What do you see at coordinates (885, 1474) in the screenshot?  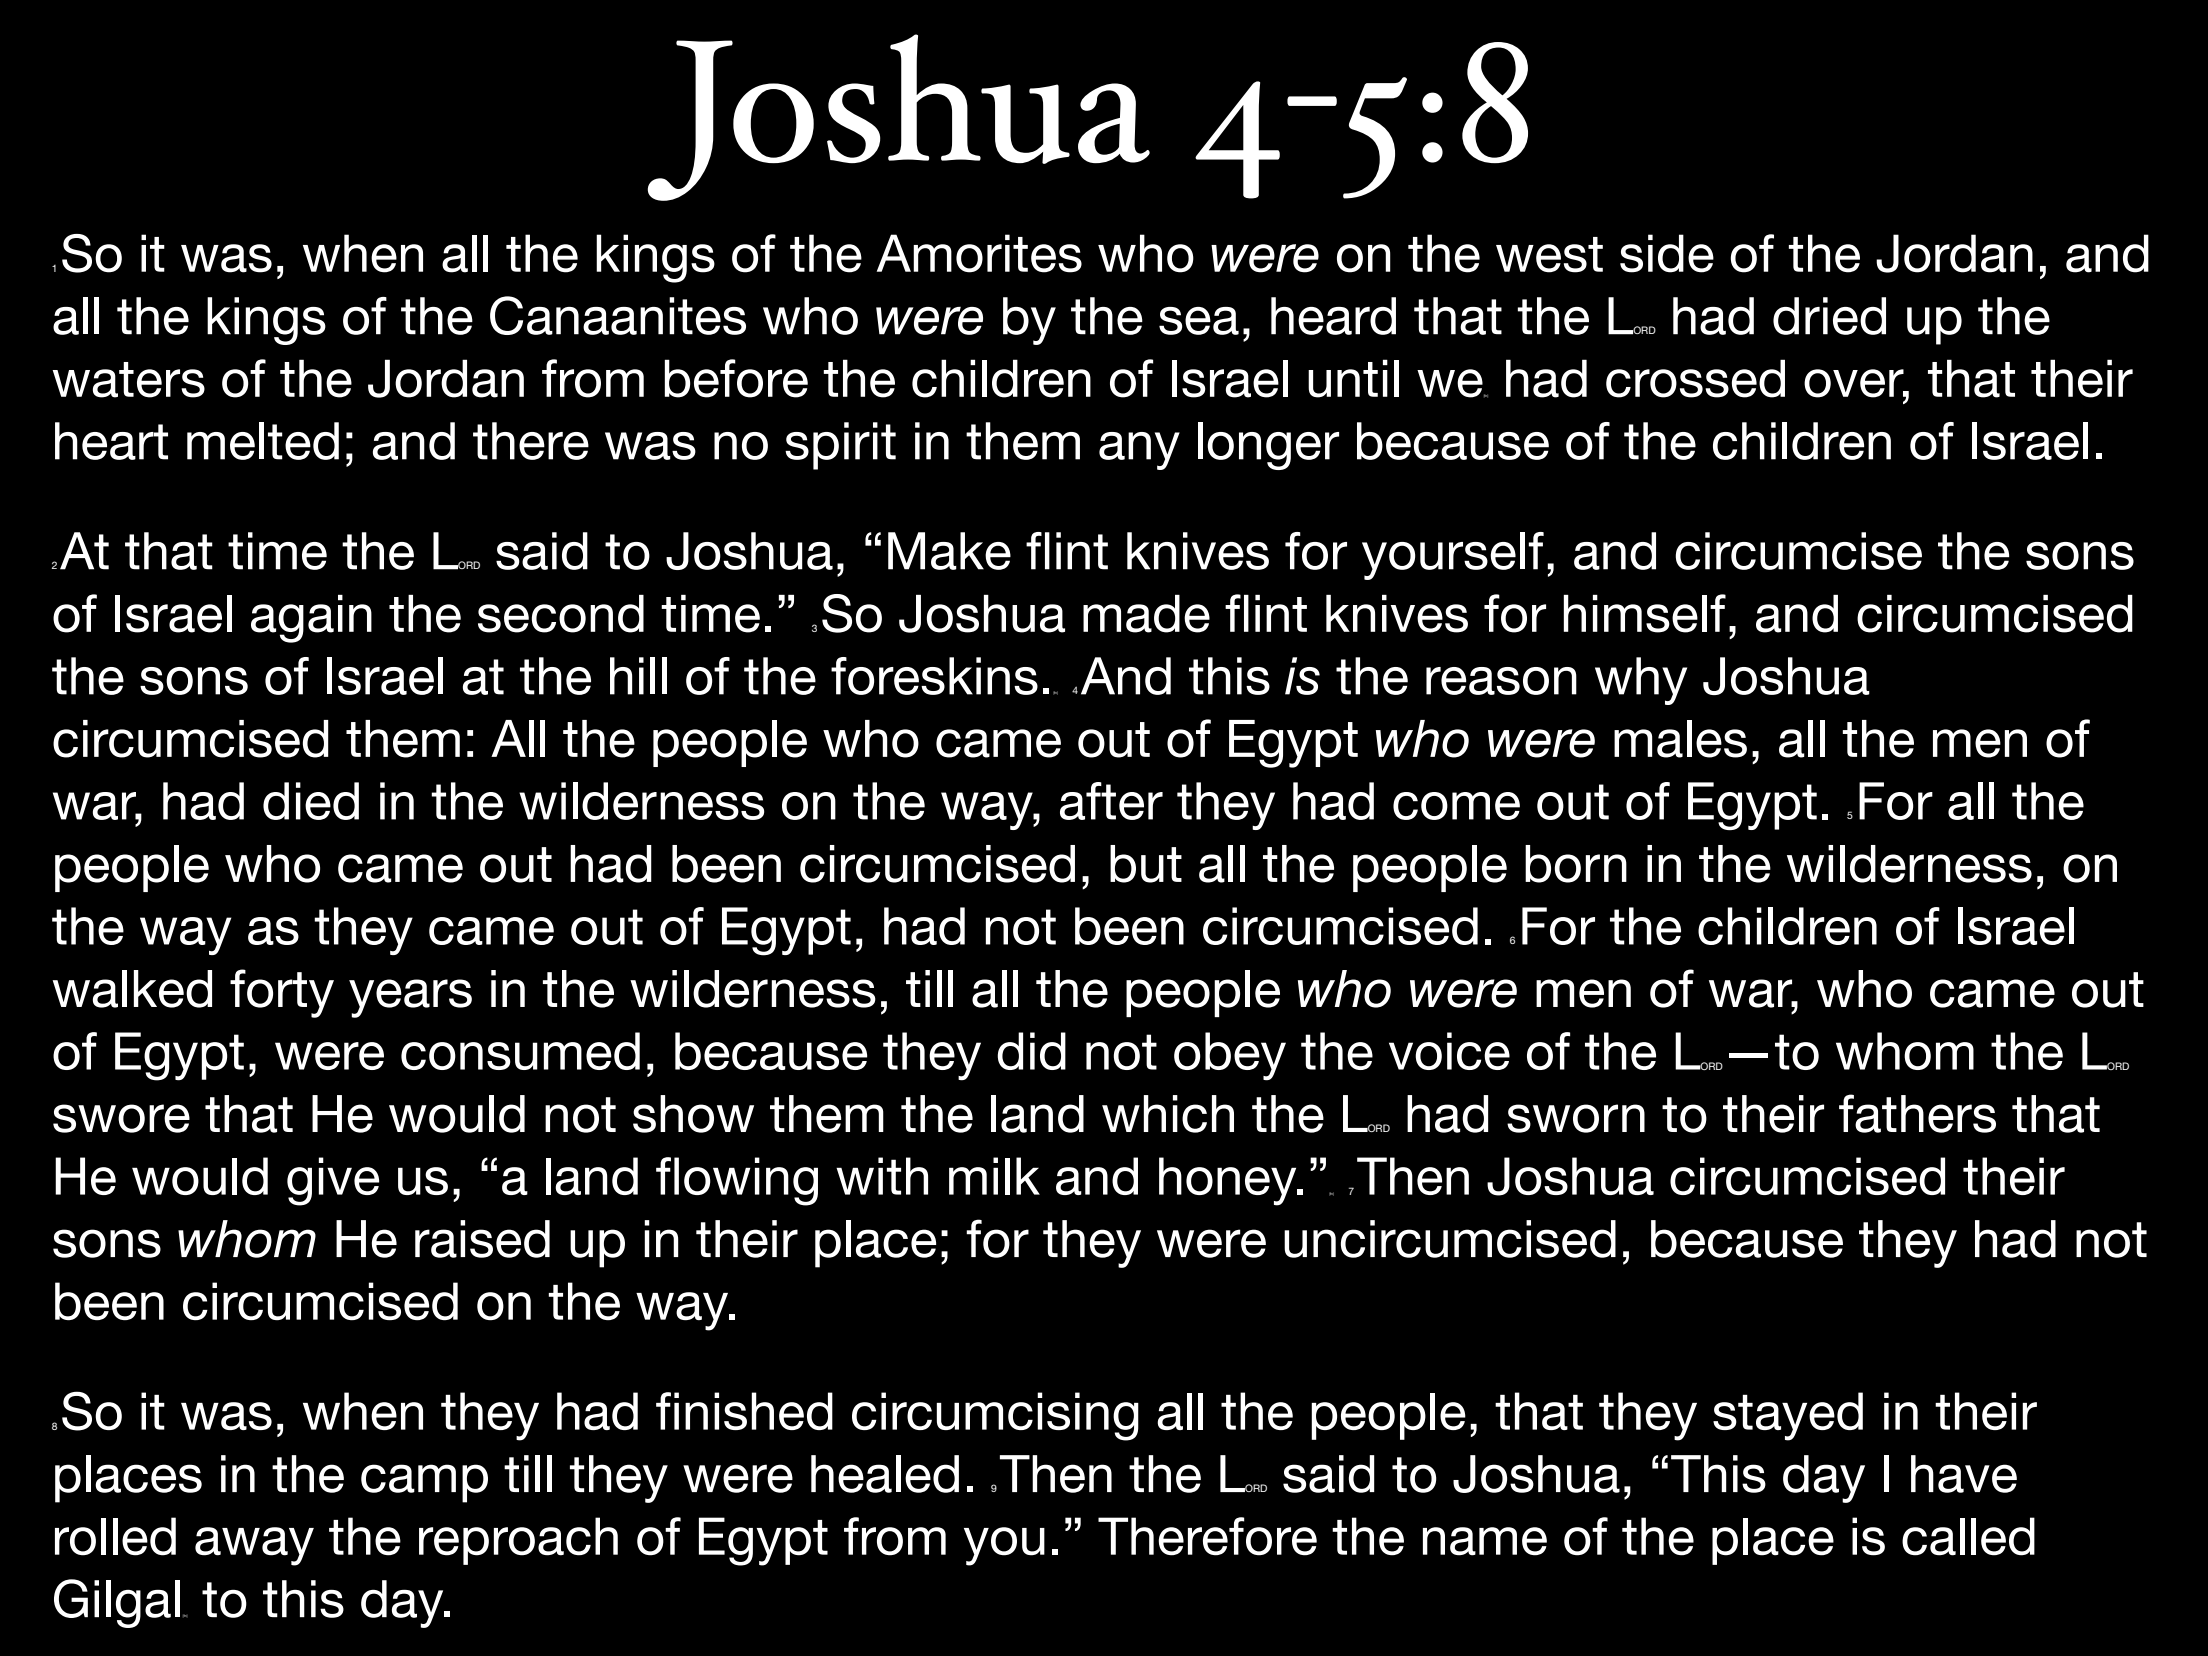 I see `healed` at bounding box center [885, 1474].
